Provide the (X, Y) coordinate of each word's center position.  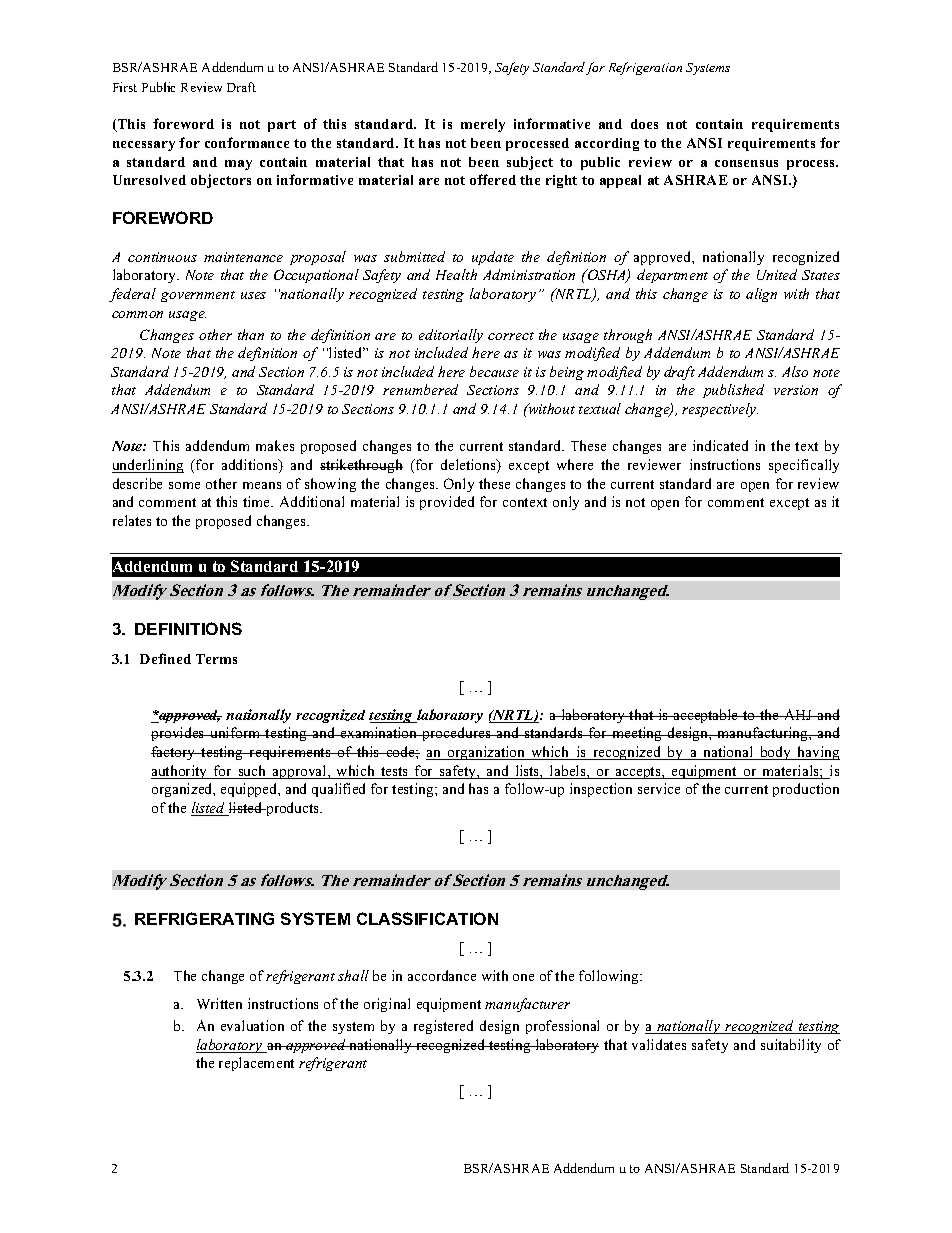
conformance (247, 142)
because (494, 371)
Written (219, 1003)
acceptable (706, 716)
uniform (235, 732)
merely (483, 125)
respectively (720, 410)
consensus (746, 163)
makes (275, 445)
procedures (456, 734)
